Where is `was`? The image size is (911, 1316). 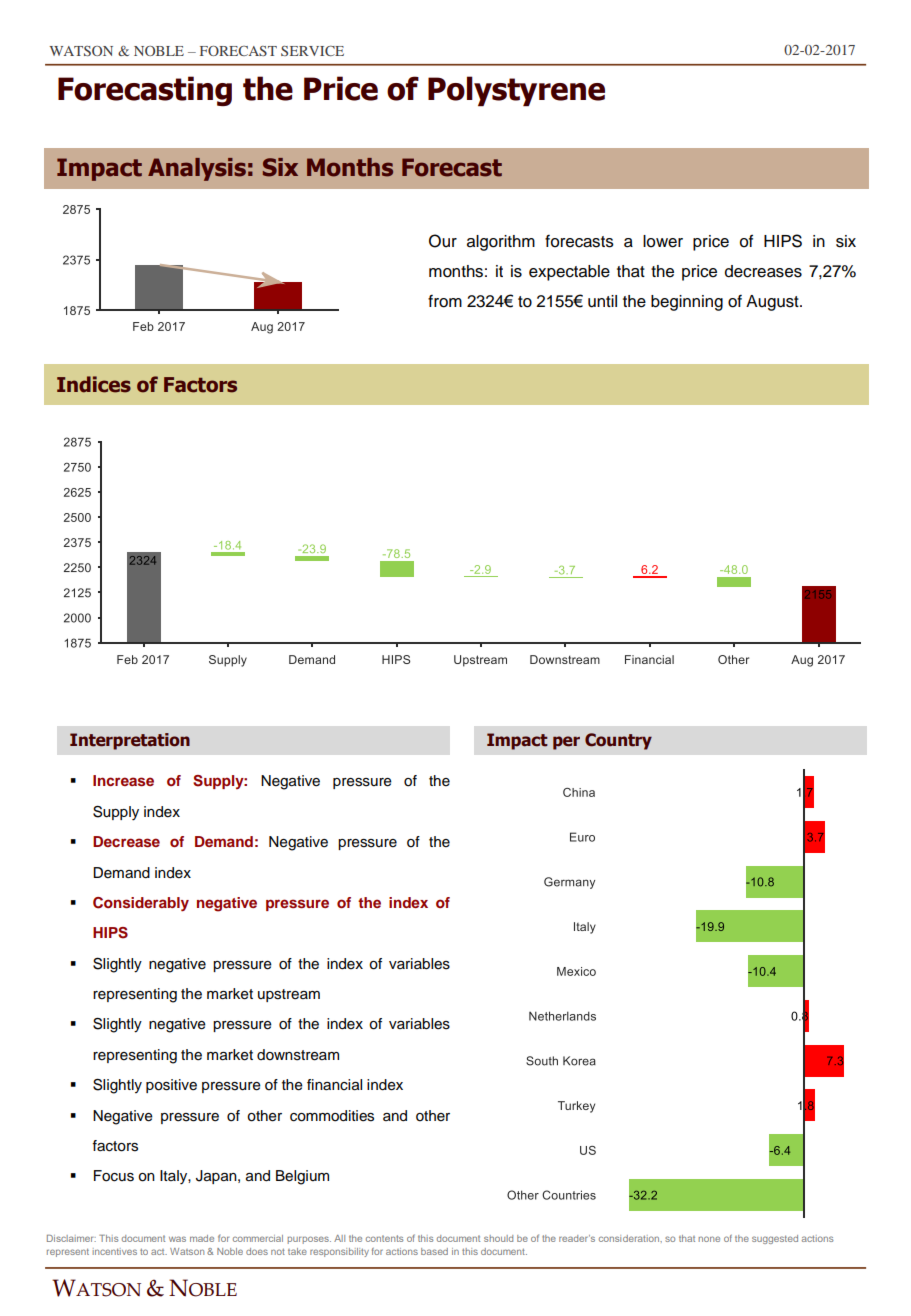 was is located at coordinates (177, 1239).
